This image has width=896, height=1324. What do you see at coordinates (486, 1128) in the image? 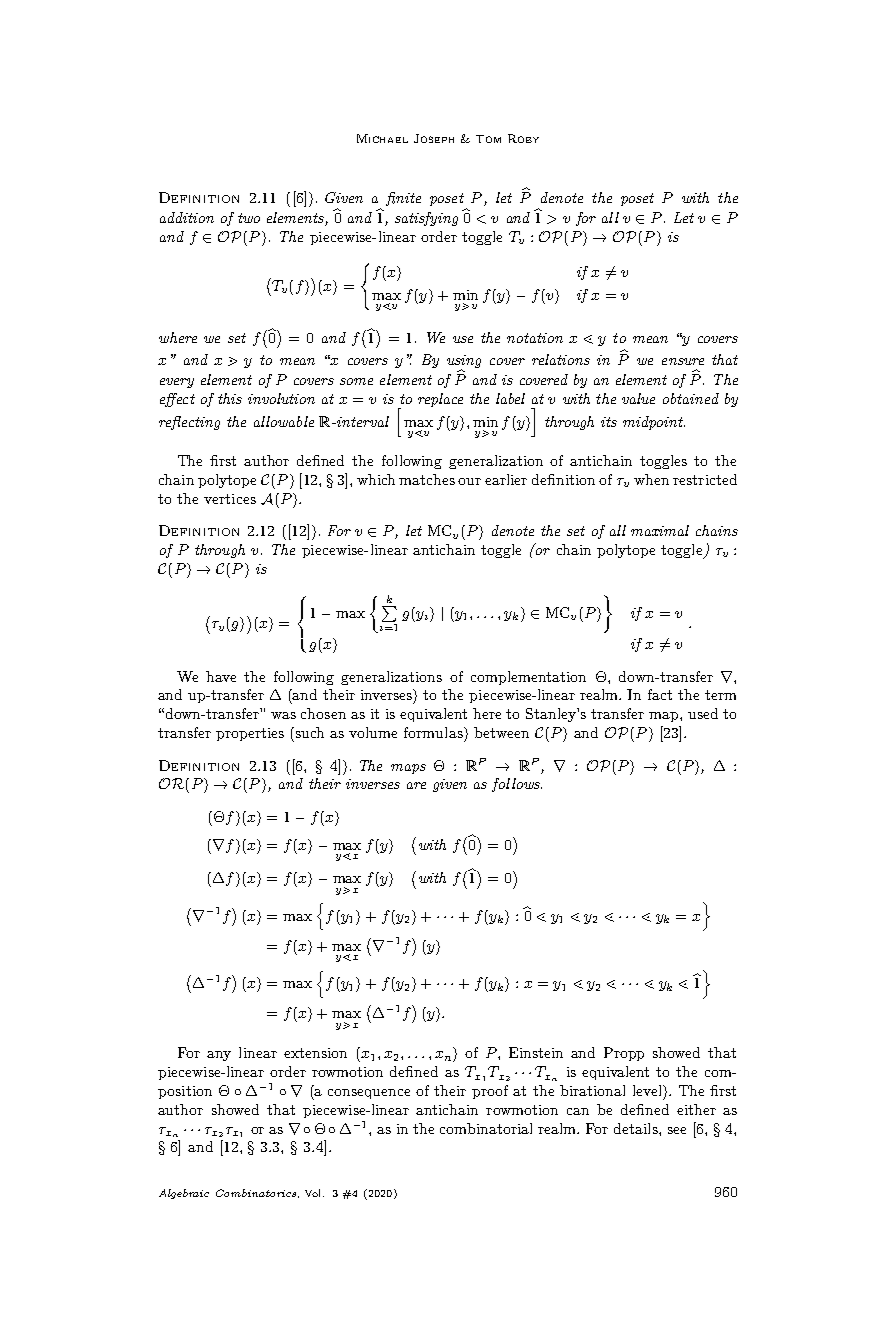
I see `combinatorial` at bounding box center [486, 1128].
